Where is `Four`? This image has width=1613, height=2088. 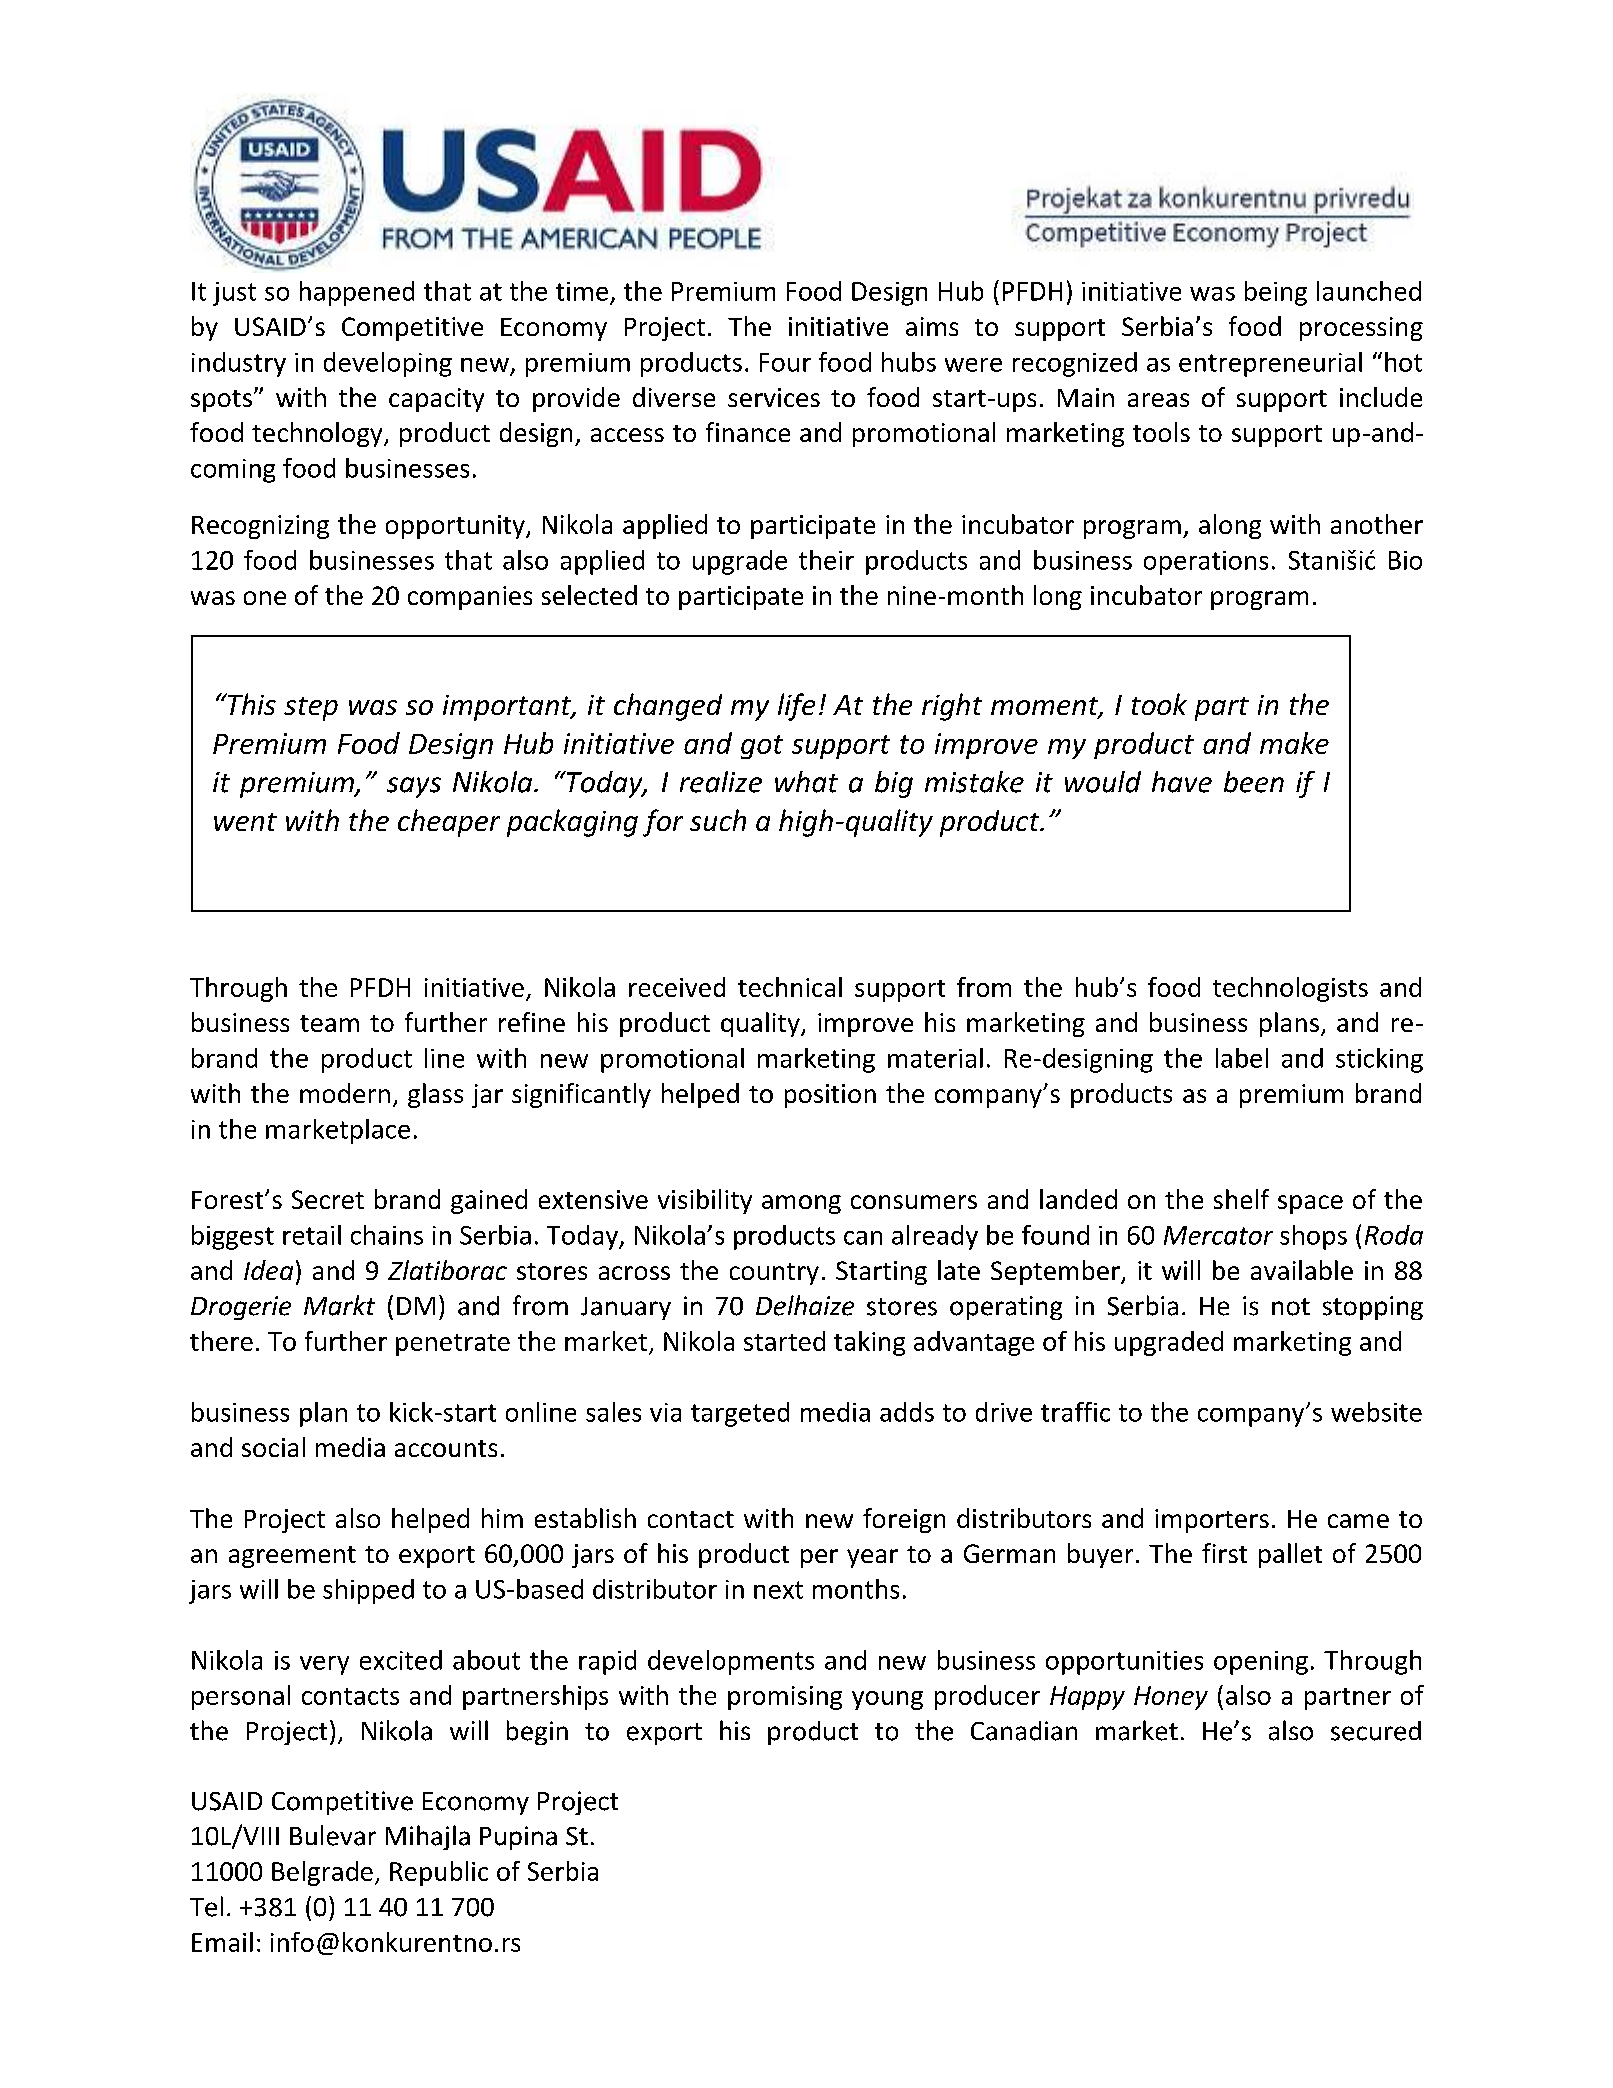 Four is located at coordinates (785, 362).
